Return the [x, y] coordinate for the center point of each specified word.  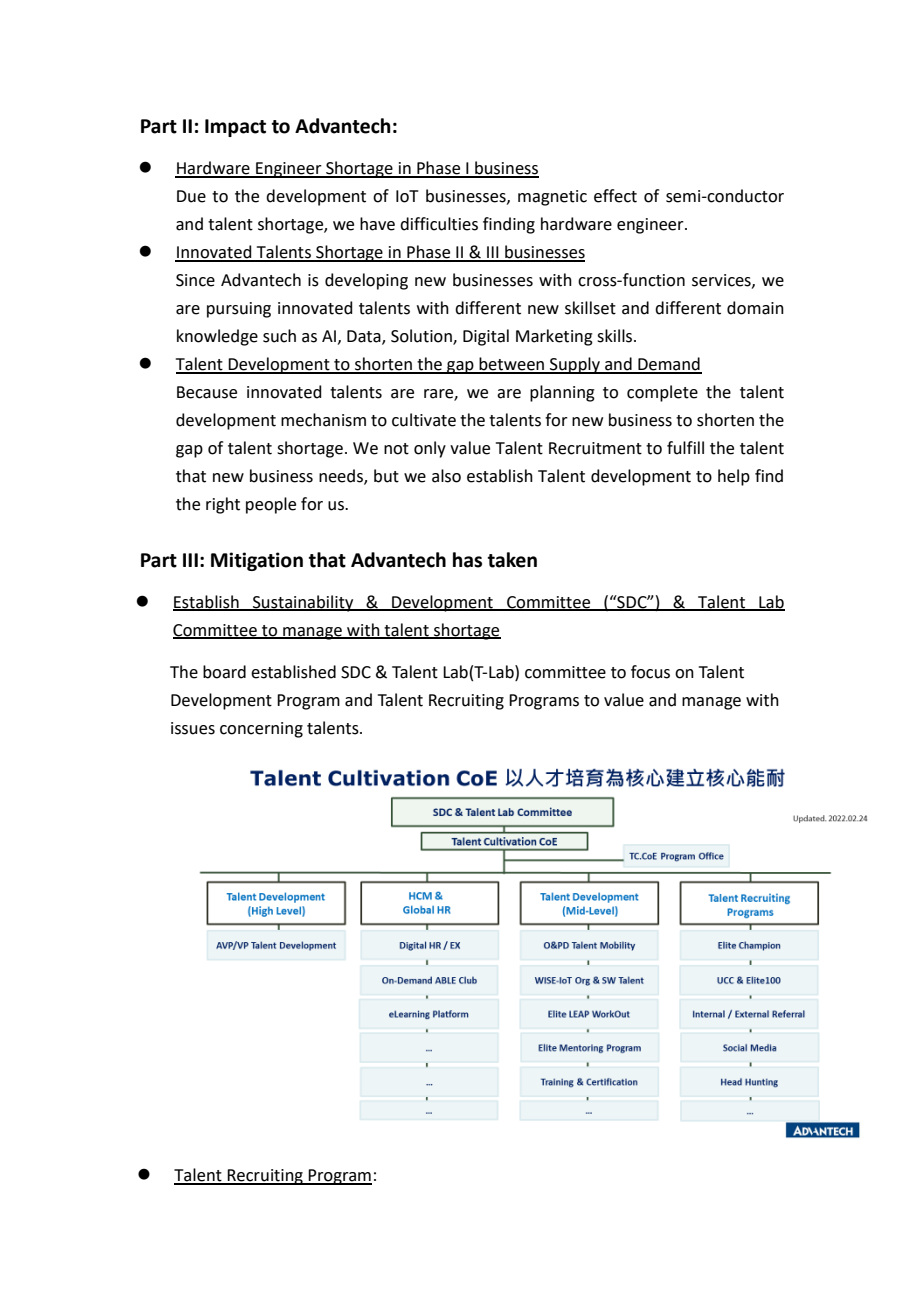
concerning [261, 730]
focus [650, 672]
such [279, 336]
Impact [235, 128]
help [734, 477]
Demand [669, 365]
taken [512, 560]
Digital [486, 337]
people [271, 505]
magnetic [552, 198]
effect [615, 196]
